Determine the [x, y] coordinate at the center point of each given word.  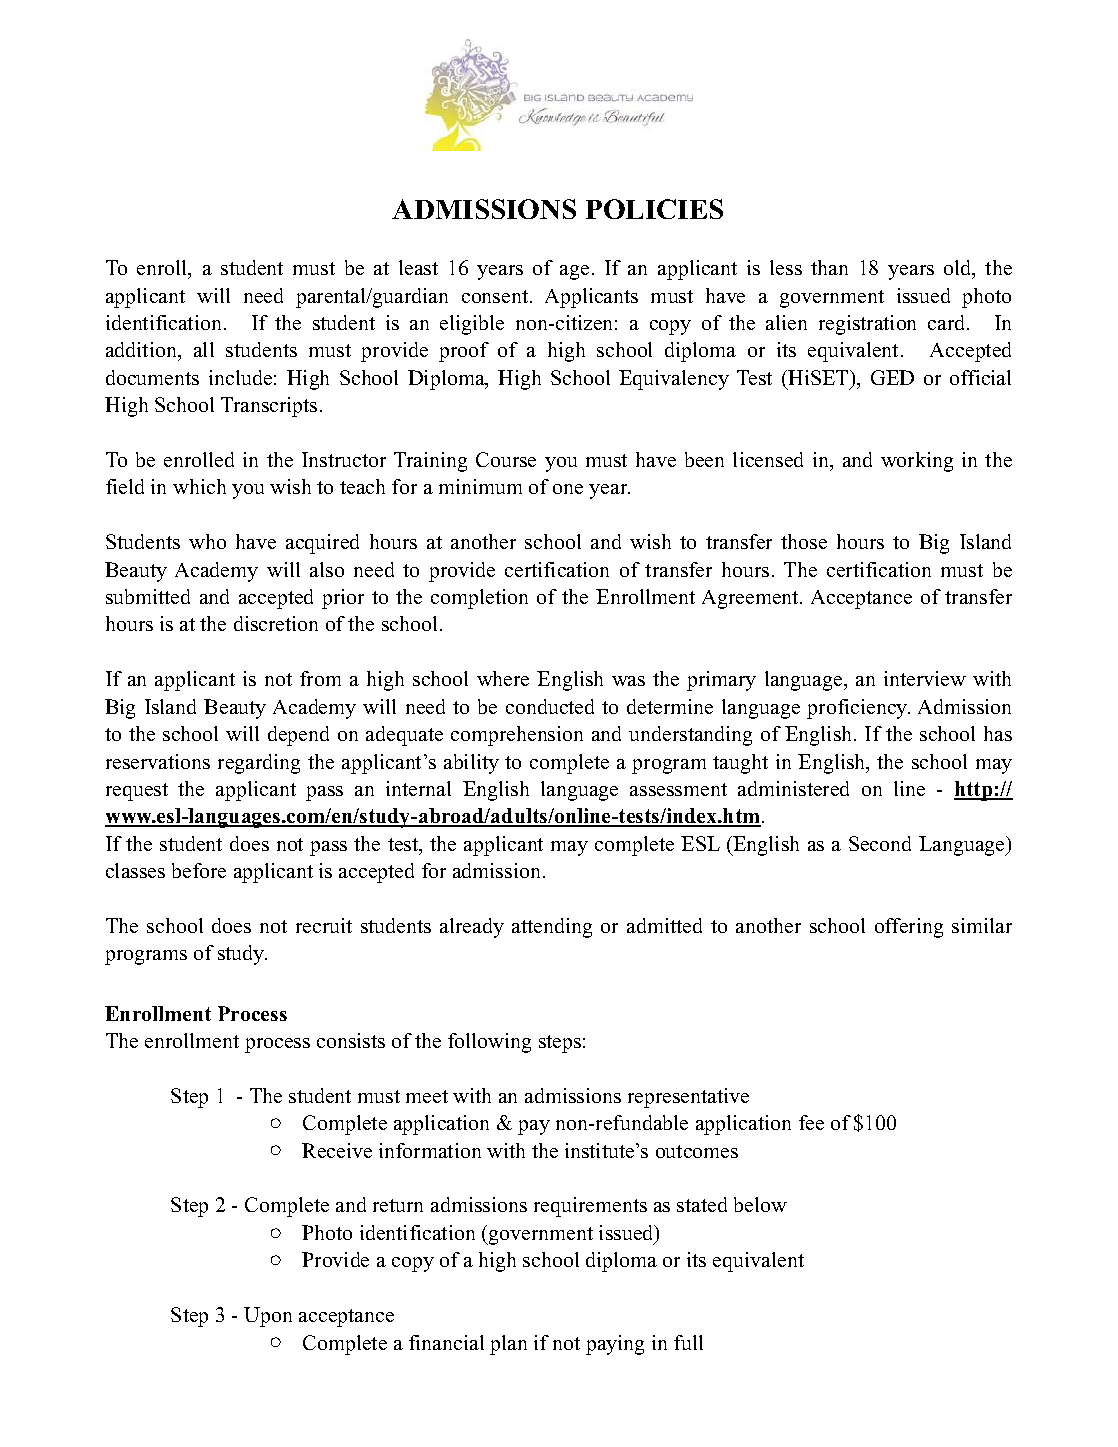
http [974, 791]
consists [351, 1040]
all [204, 349]
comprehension [517, 736]
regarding [259, 764]
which [199, 486]
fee [811, 1122]
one [568, 489]
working [917, 462]
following [489, 1043]
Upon [268, 1317]
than [829, 267]
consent [496, 296]
